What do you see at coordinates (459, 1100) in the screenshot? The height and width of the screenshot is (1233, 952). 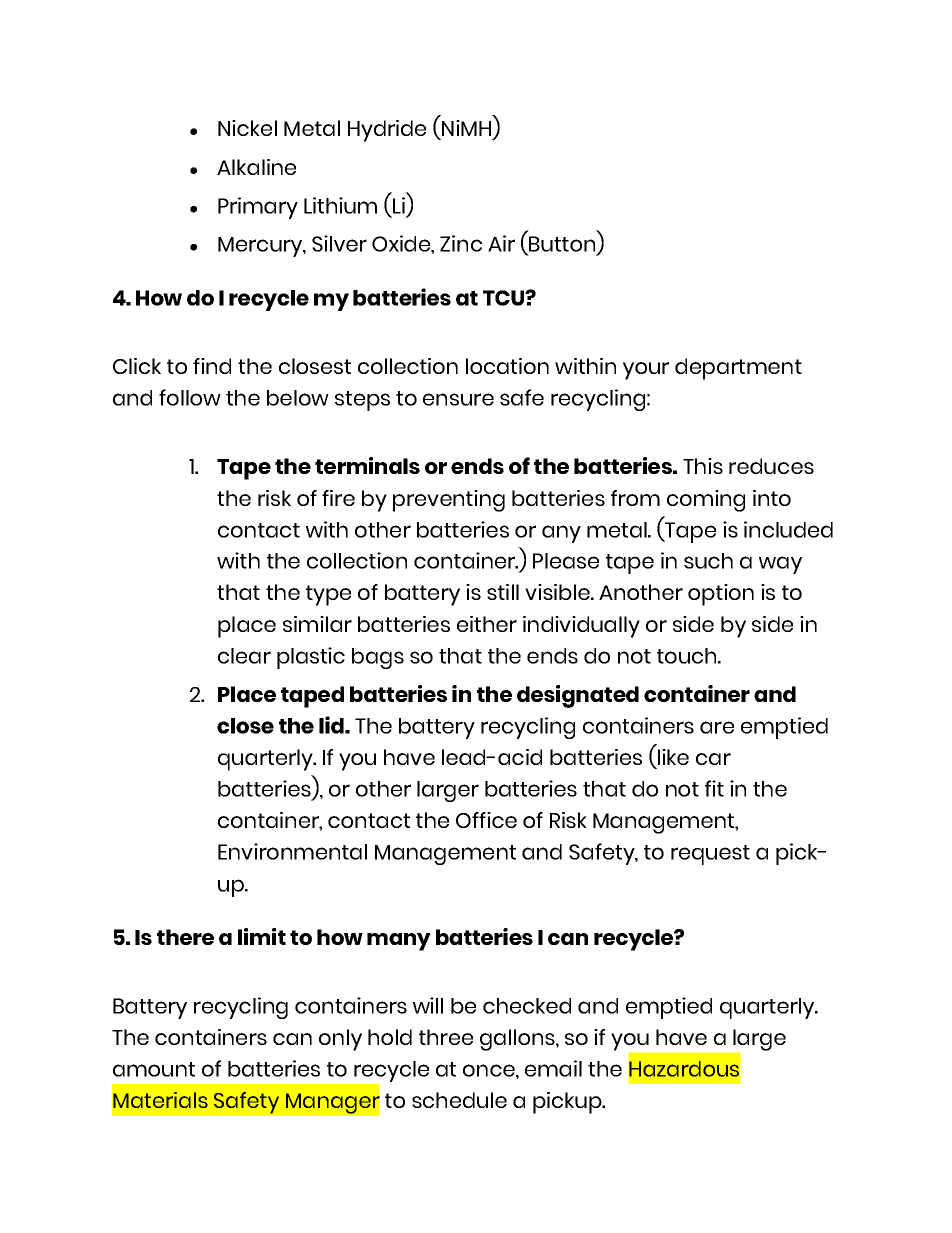 I see `schedule` at bounding box center [459, 1100].
